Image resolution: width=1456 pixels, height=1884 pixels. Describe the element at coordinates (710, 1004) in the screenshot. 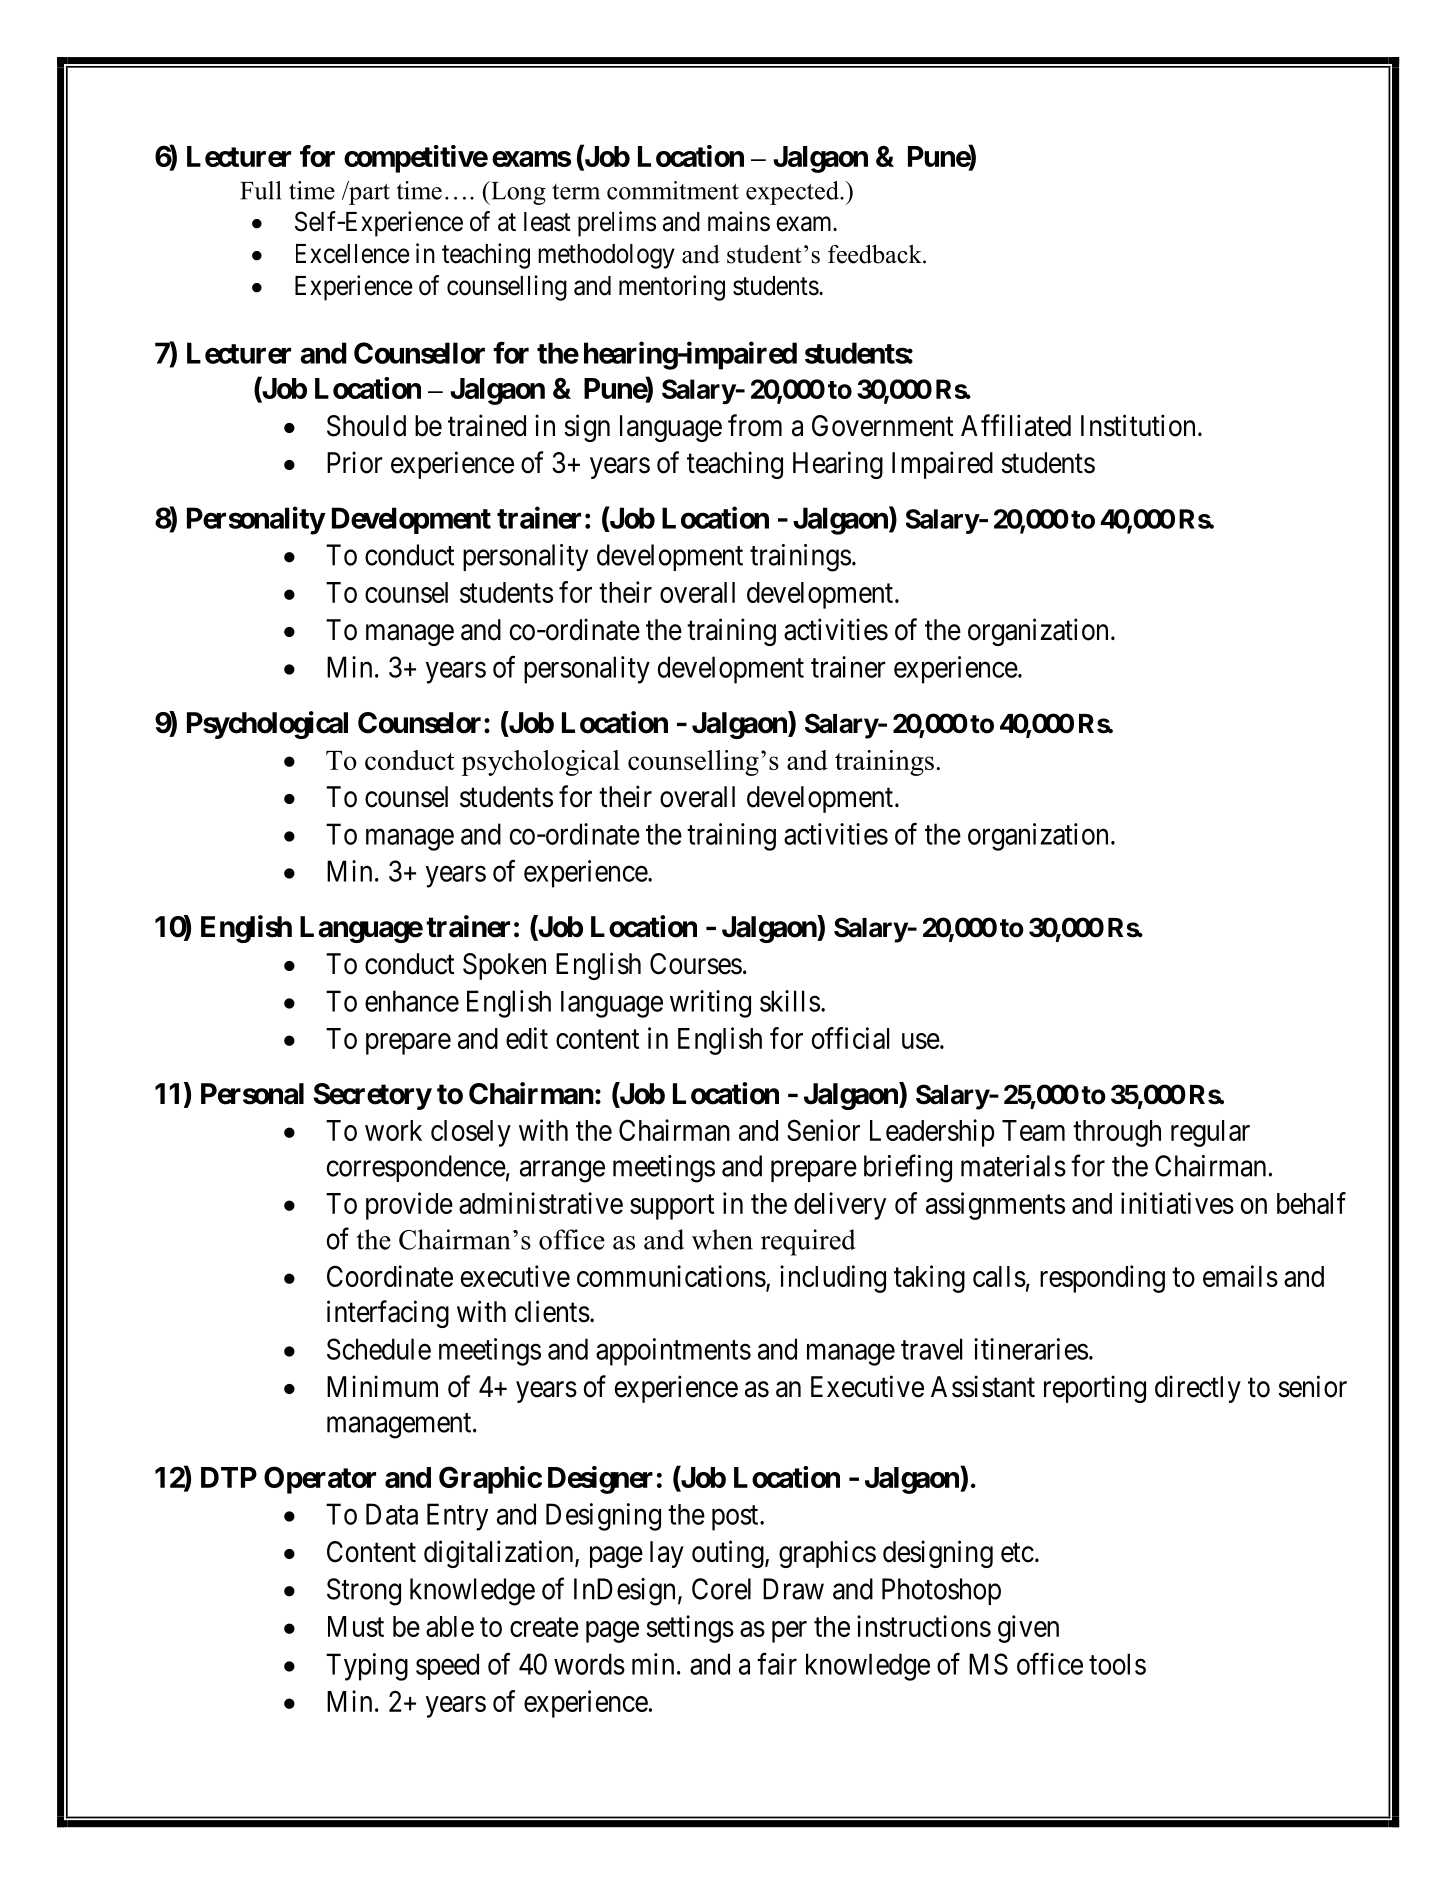

I see `writing` at that location.
